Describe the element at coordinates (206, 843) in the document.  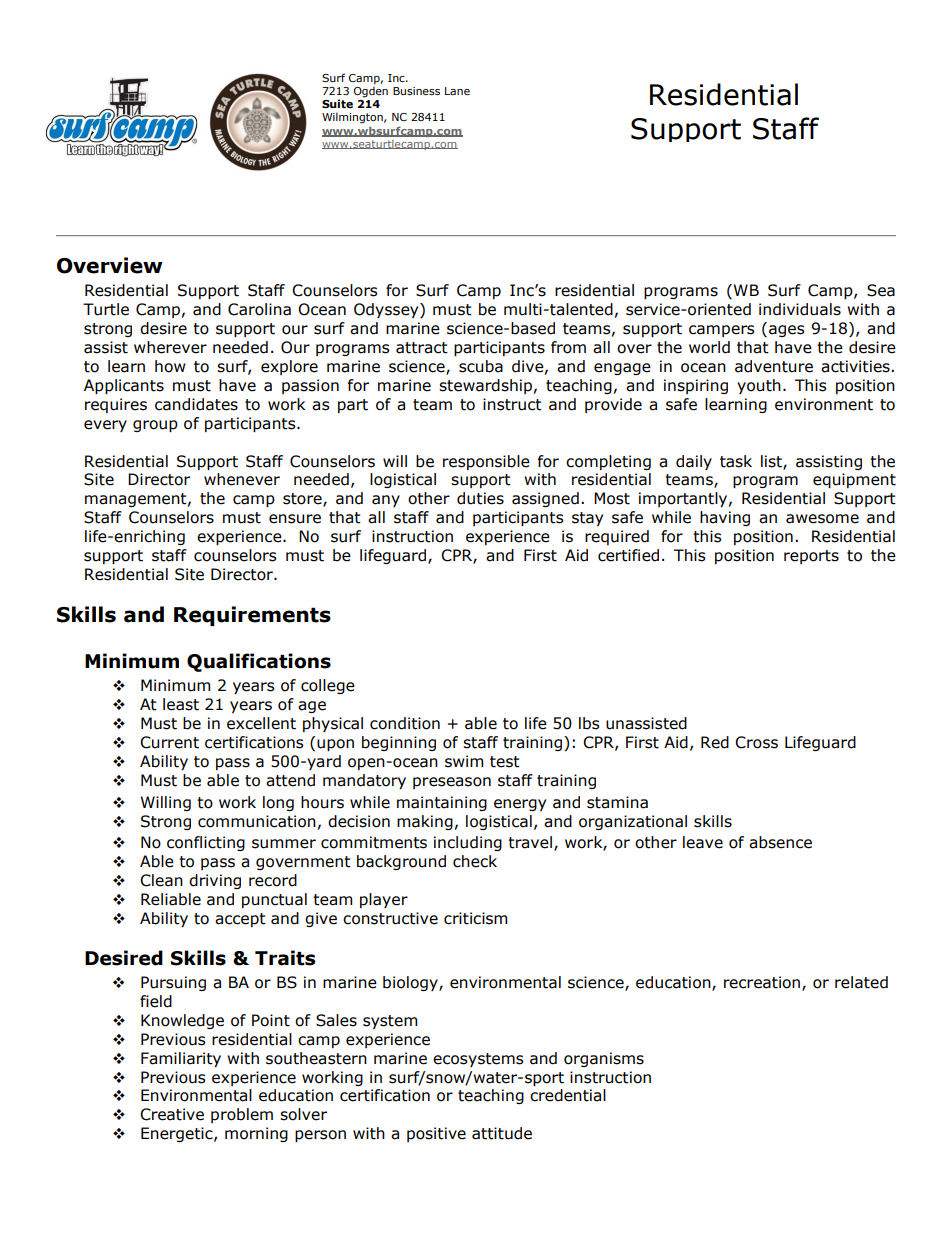
I see `conflicting` at that location.
